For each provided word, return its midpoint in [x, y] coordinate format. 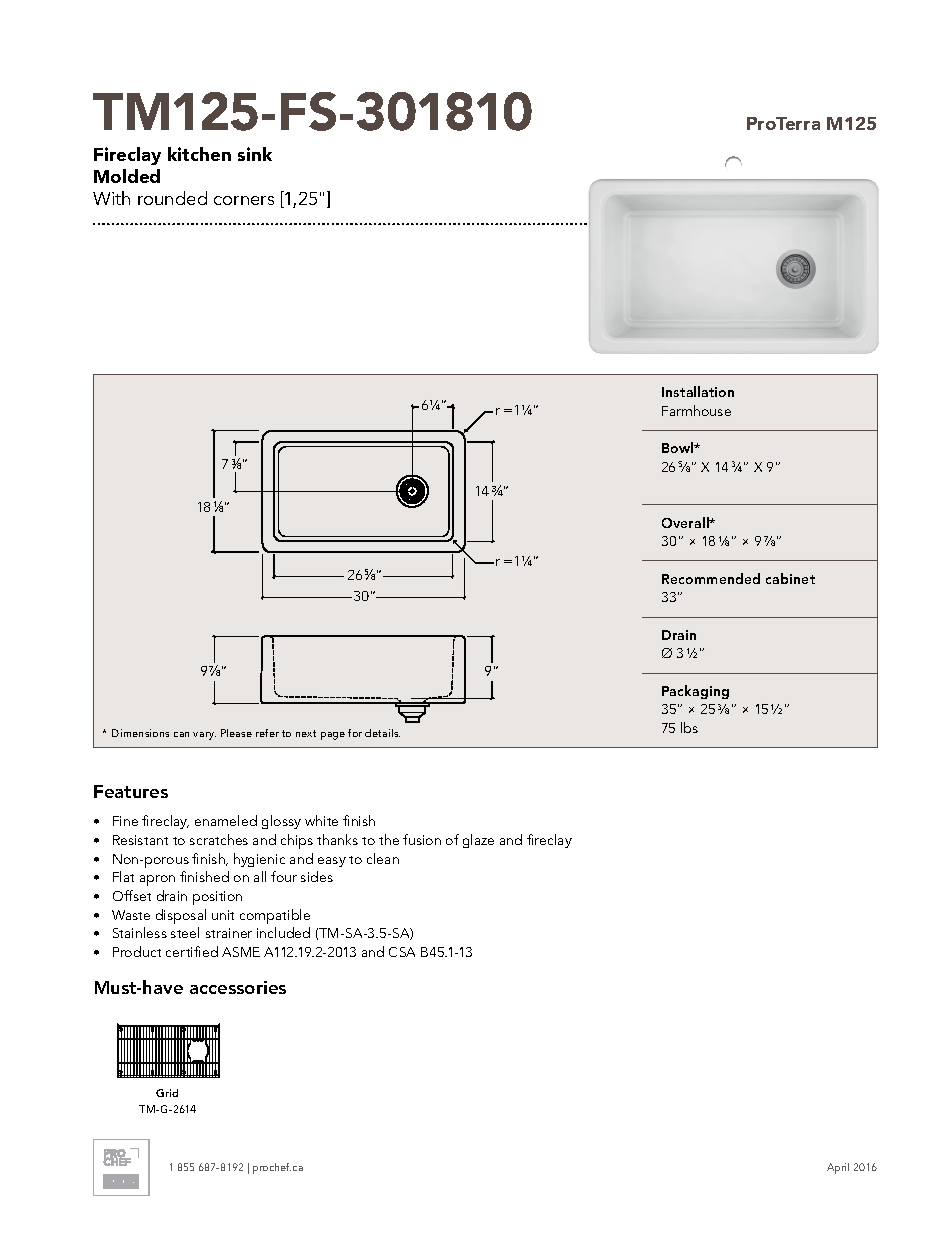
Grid [167, 1093]
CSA [402, 952]
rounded [172, 198]
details [382, 733]
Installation [698, 391]
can [181, 734]
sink [255, 154]
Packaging [695, 692]
